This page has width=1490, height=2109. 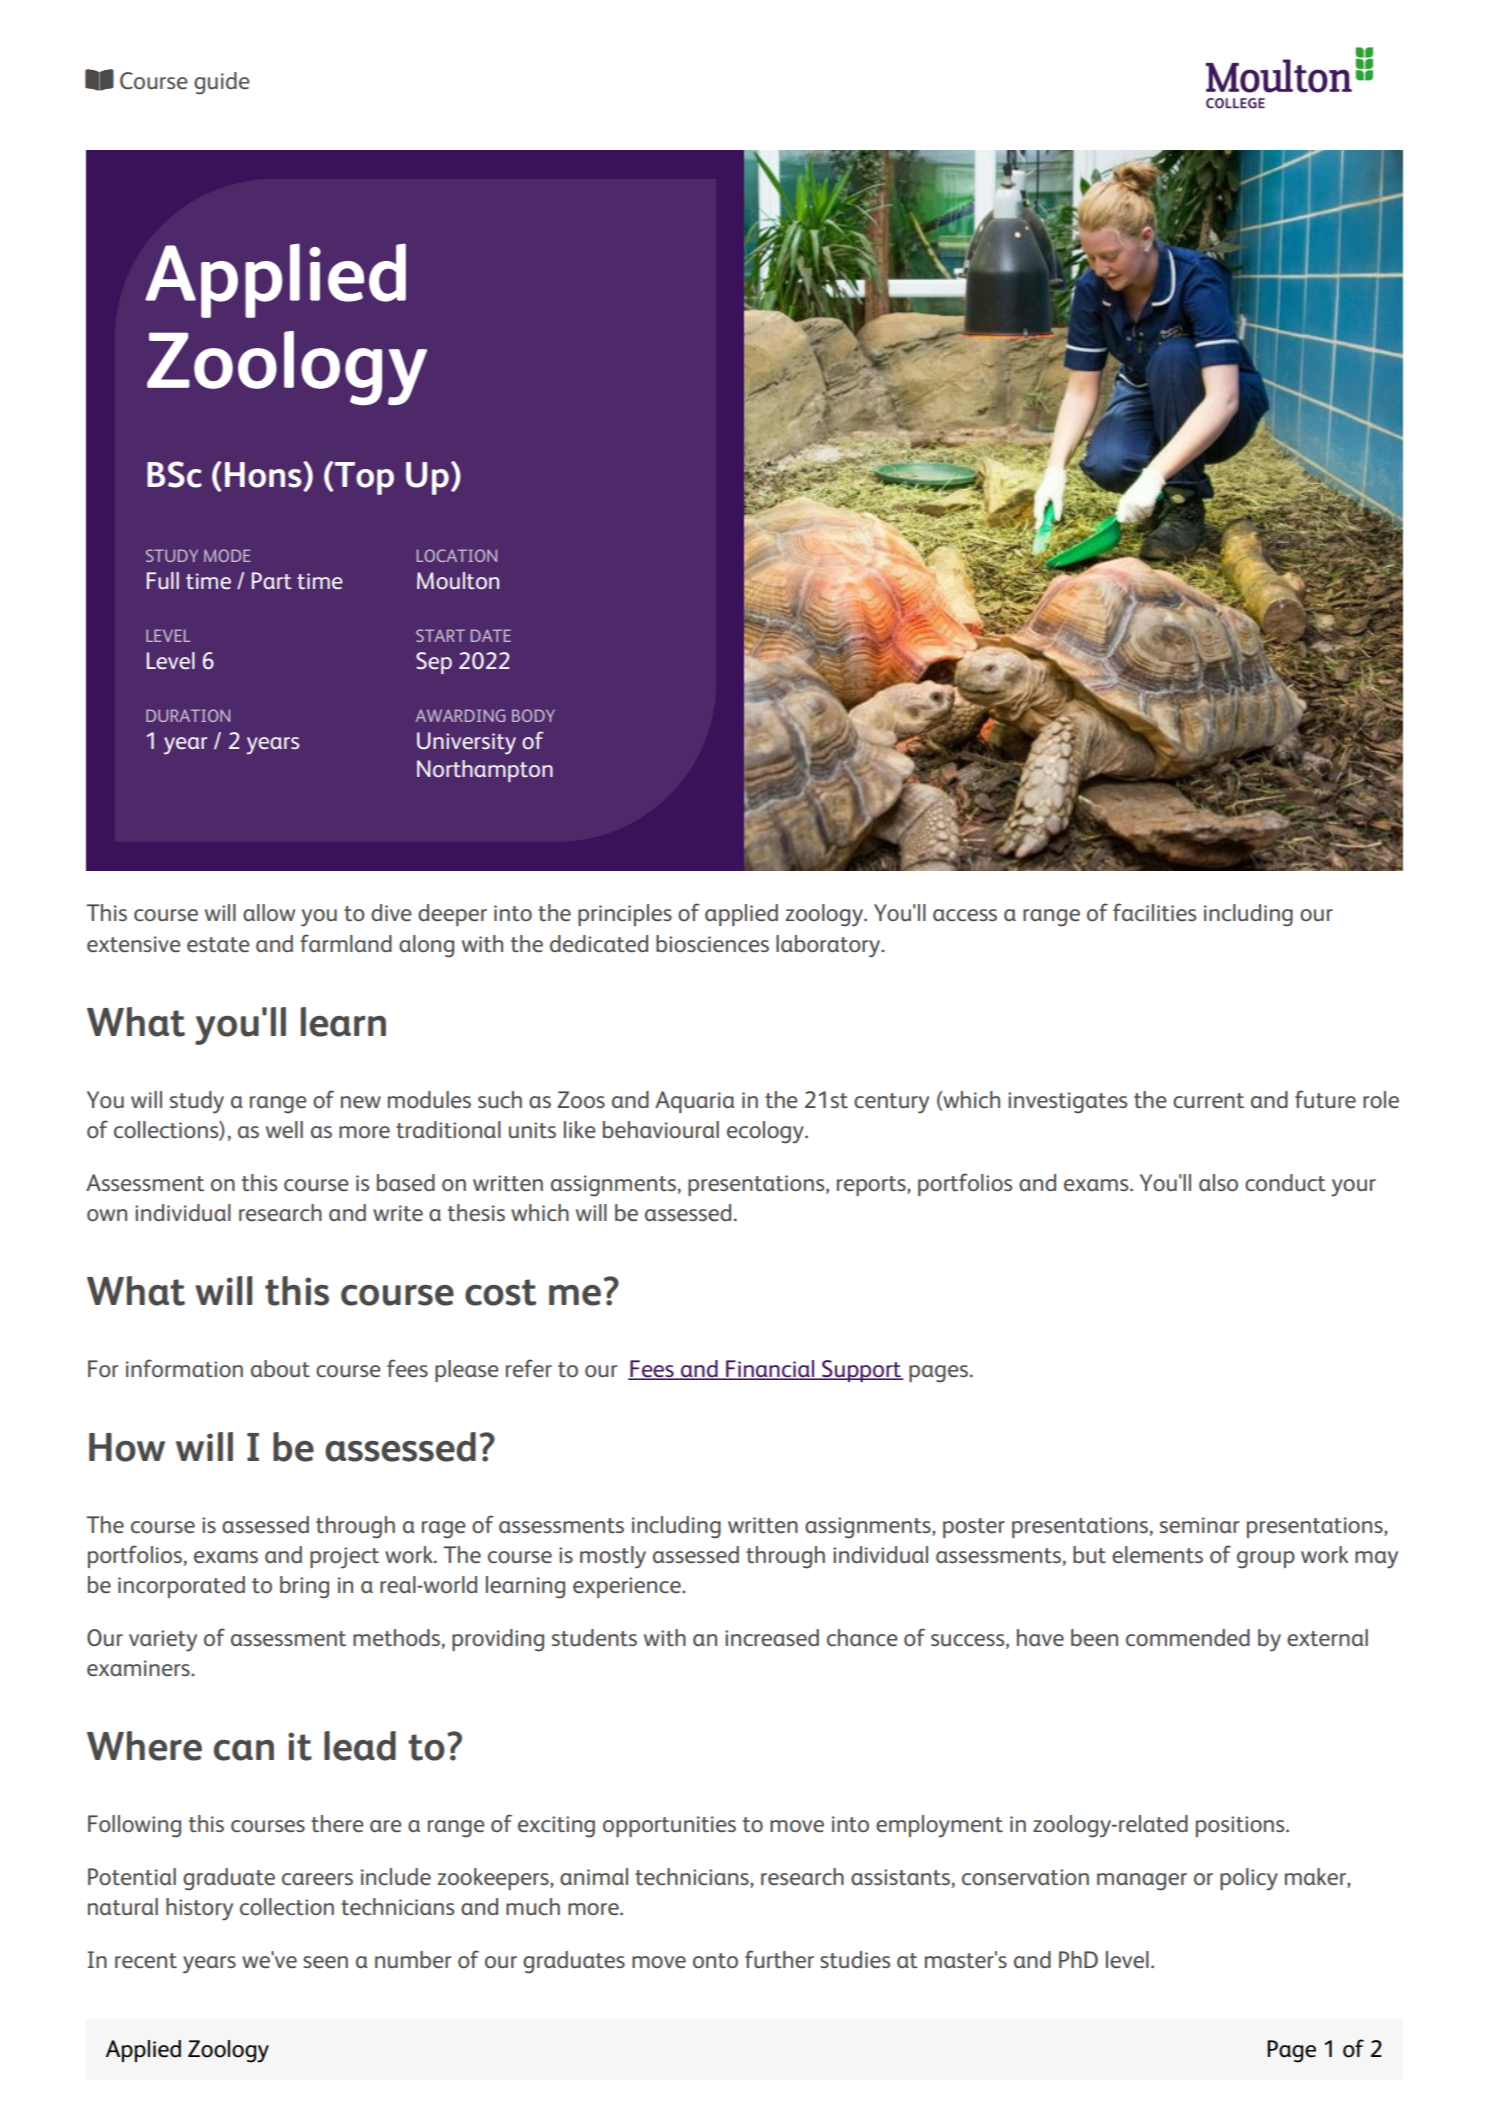 What do you see at coordinates (1154, 912) in the page?
I see `facilities` at bounding box center [1154, 912].
